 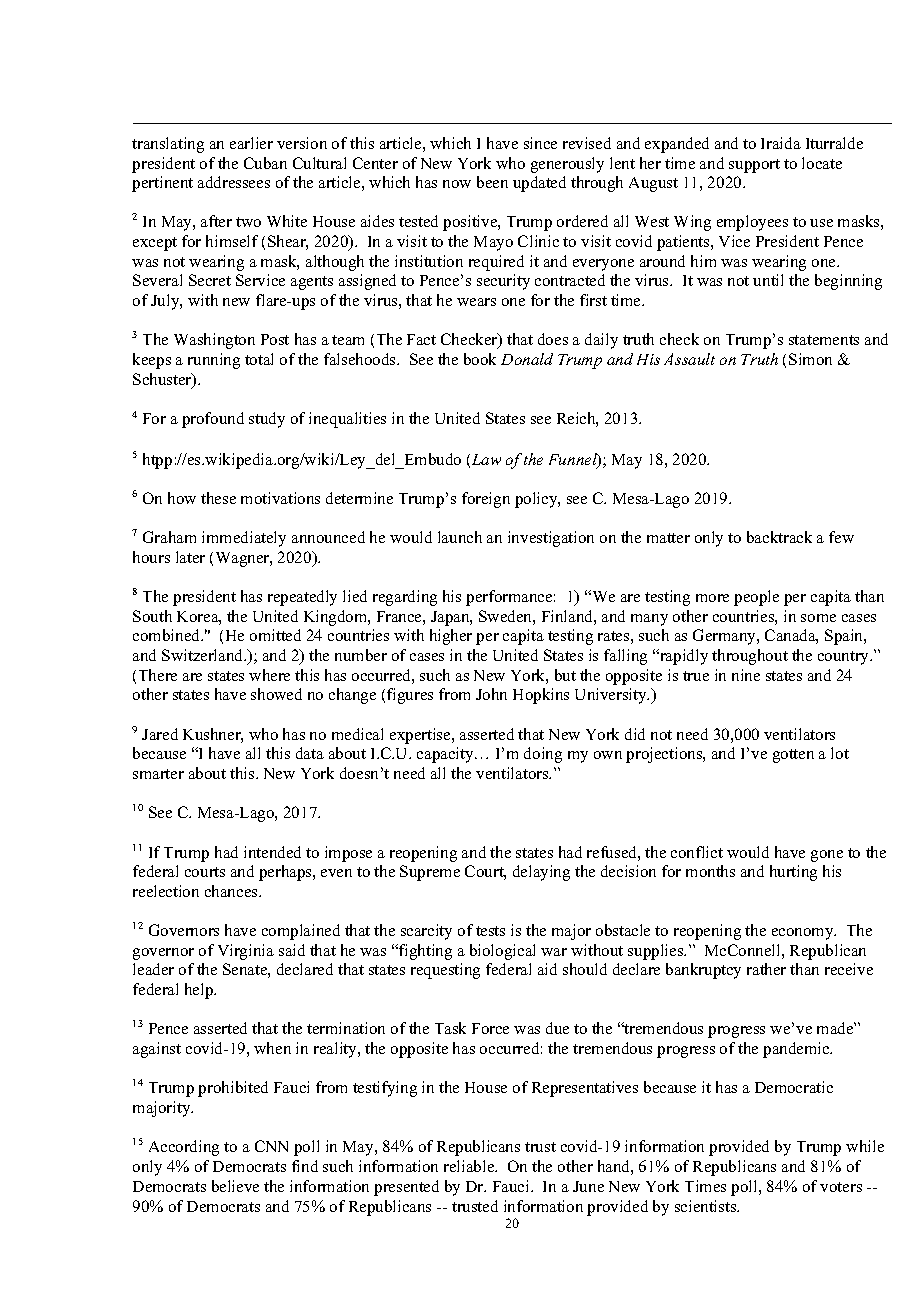 What do you see at coordinates (746, 675) in the screenshot?
I see `nine` at bounding box center [746, 675].
